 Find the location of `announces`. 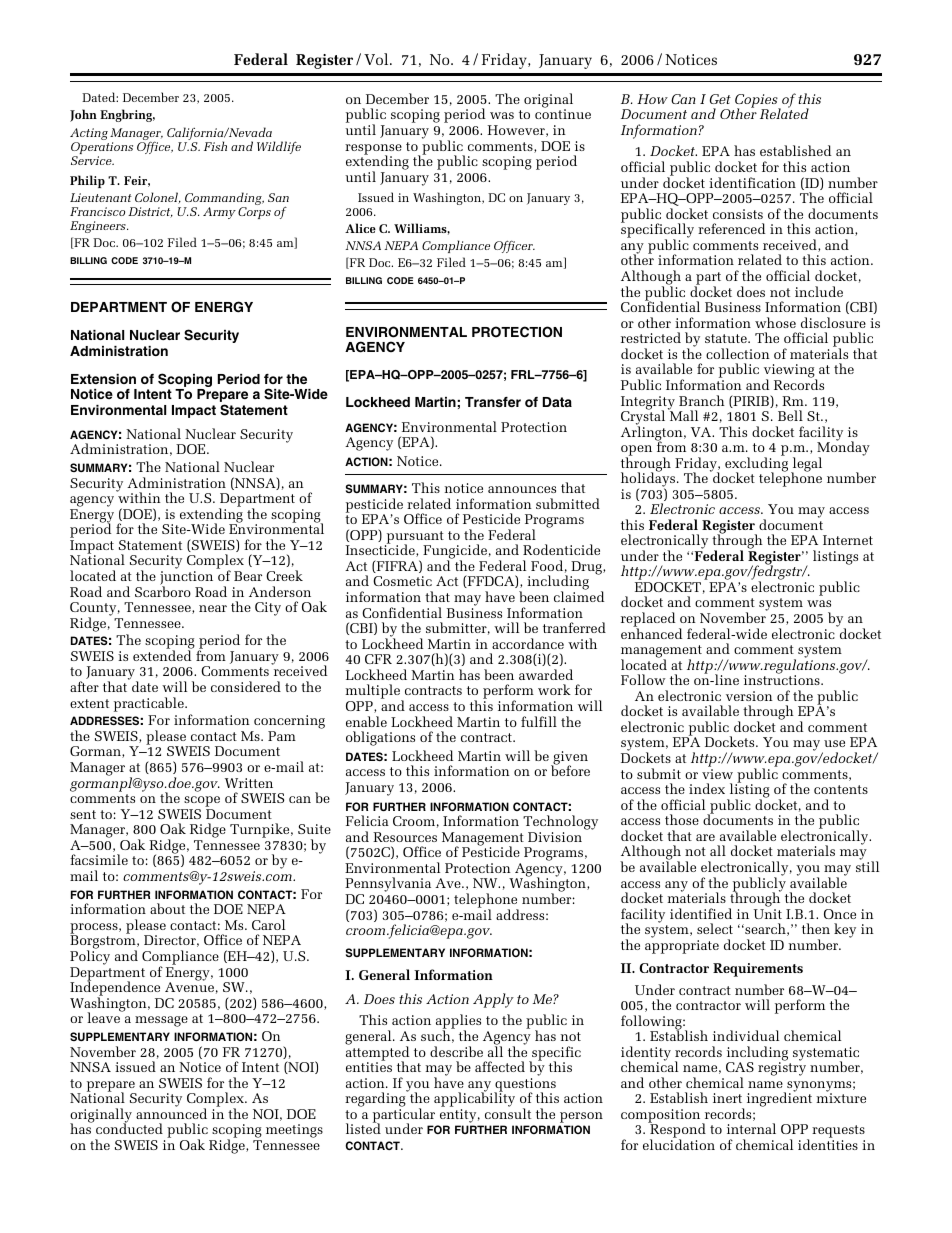

announces is located at coordinates (522, 489).
